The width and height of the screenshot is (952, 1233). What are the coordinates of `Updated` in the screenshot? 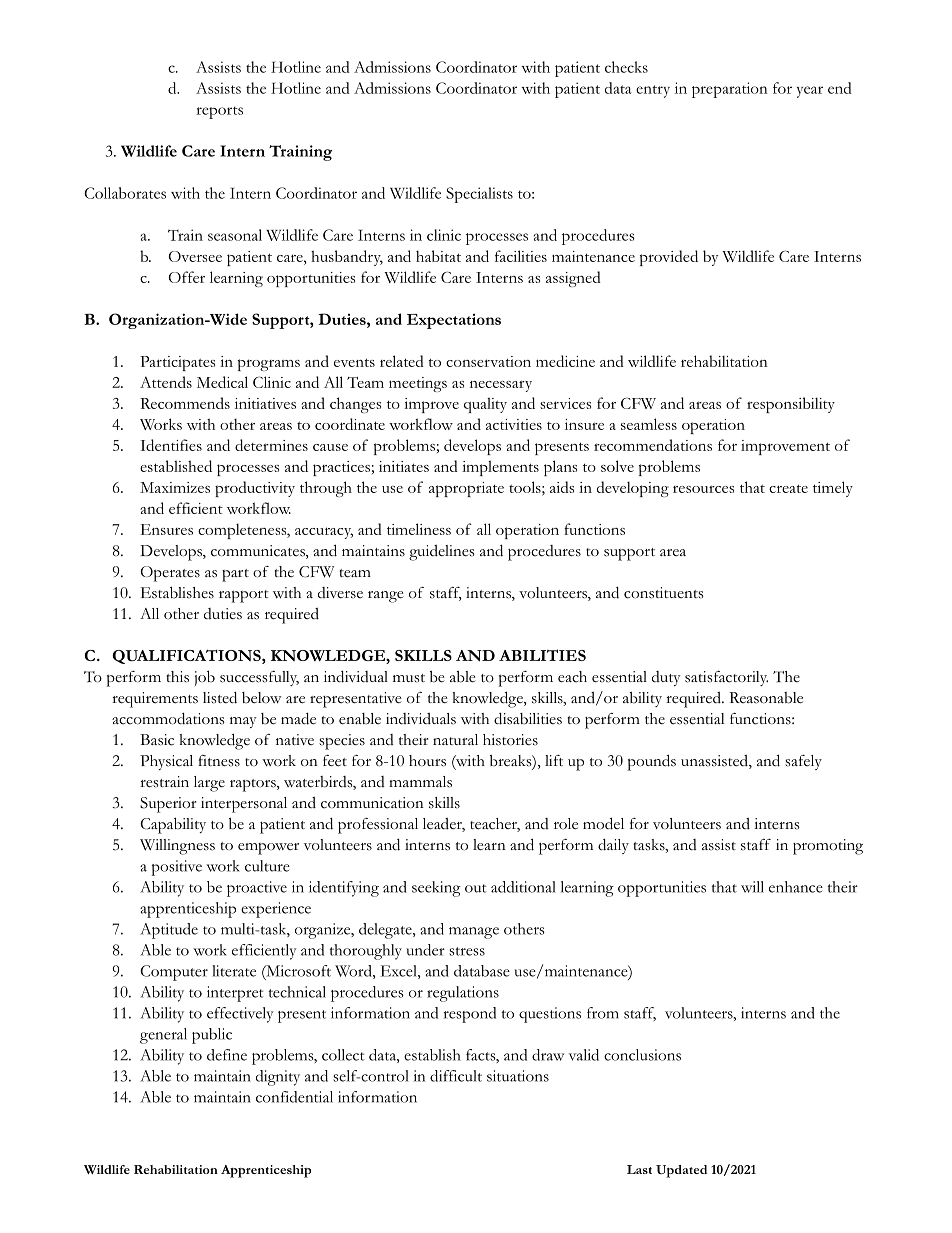 It's located at (681, 1171).
